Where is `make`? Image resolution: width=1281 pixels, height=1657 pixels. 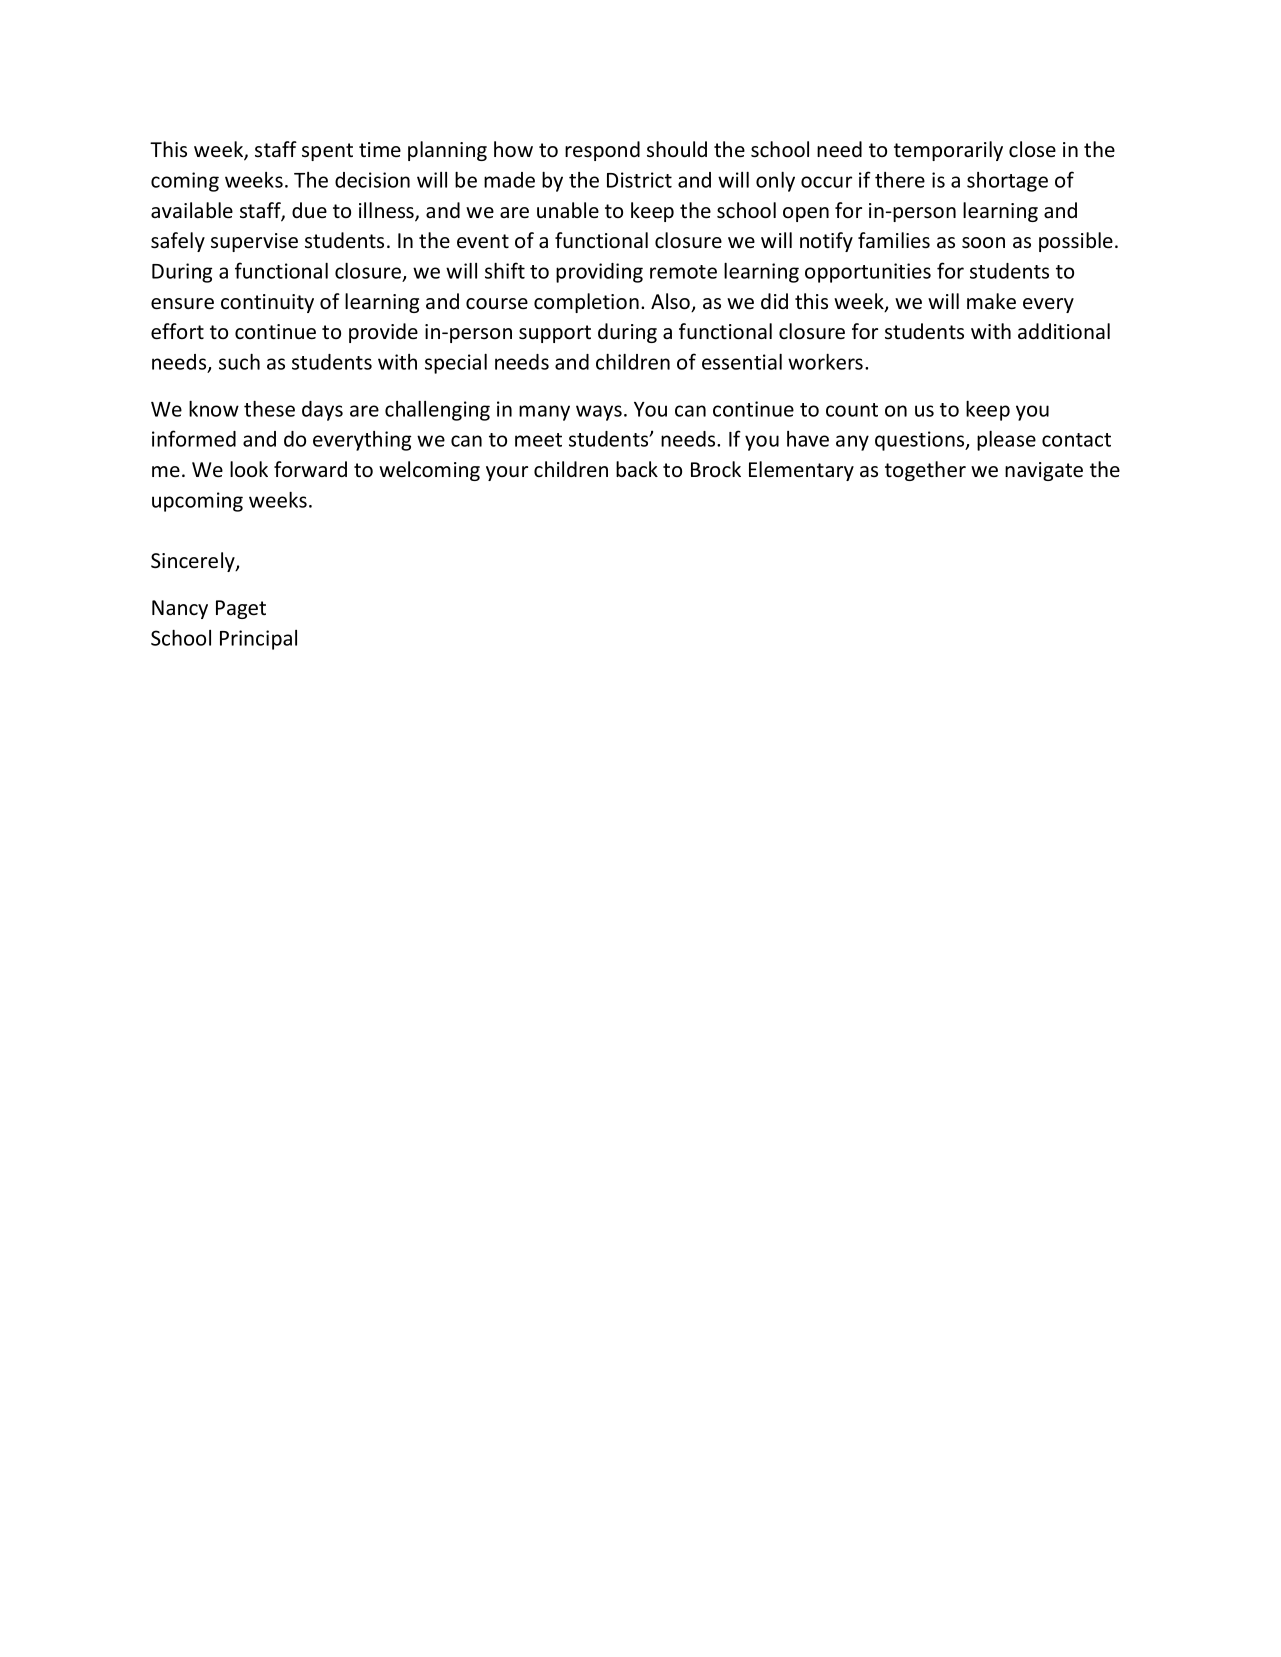
make is located at coordinates (991, 301).
